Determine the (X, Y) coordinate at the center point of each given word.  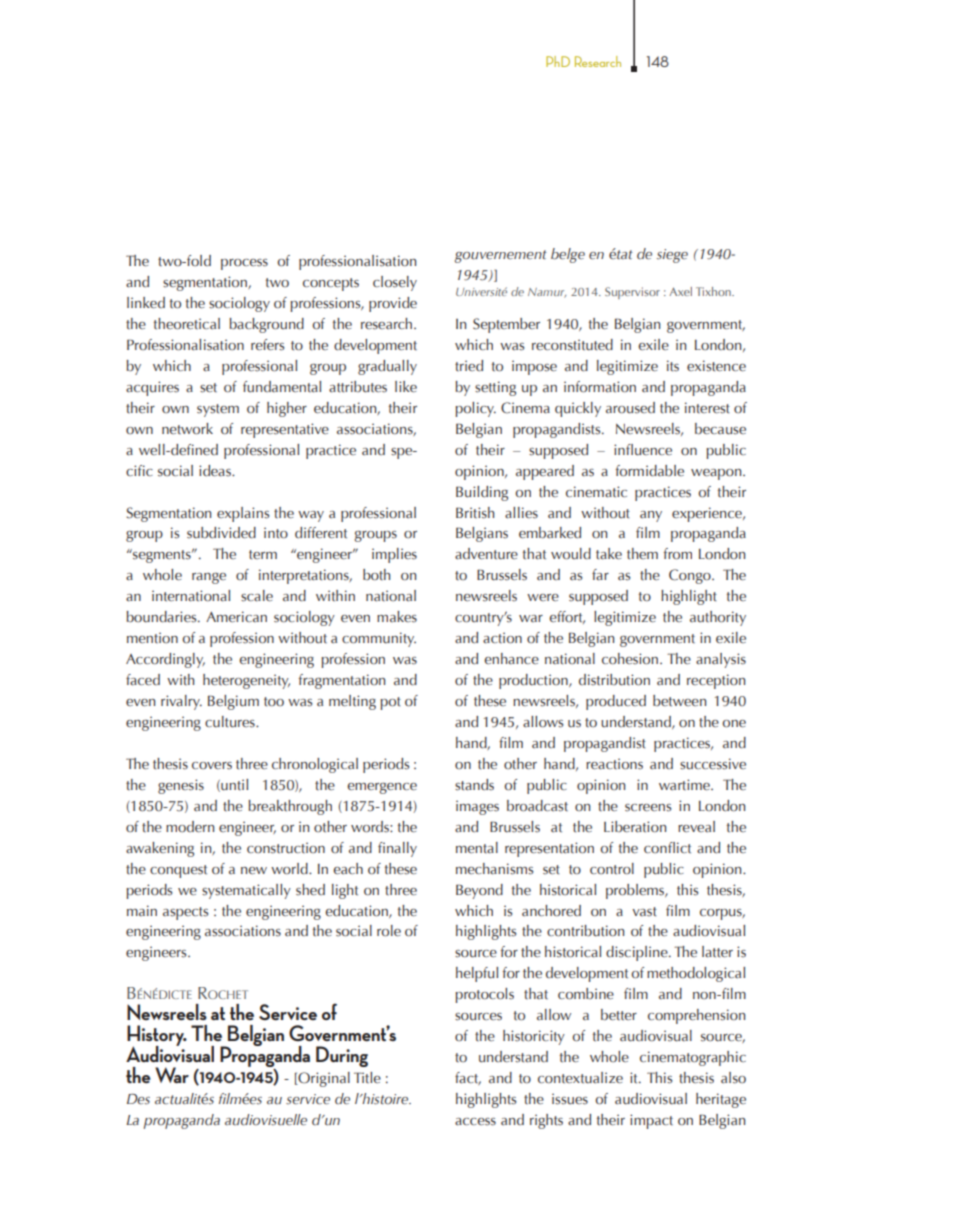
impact (651, 1121)
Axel (680, 291)
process (244, 264)
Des (138, 1099)
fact (468, 1078)
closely (395, 283)
